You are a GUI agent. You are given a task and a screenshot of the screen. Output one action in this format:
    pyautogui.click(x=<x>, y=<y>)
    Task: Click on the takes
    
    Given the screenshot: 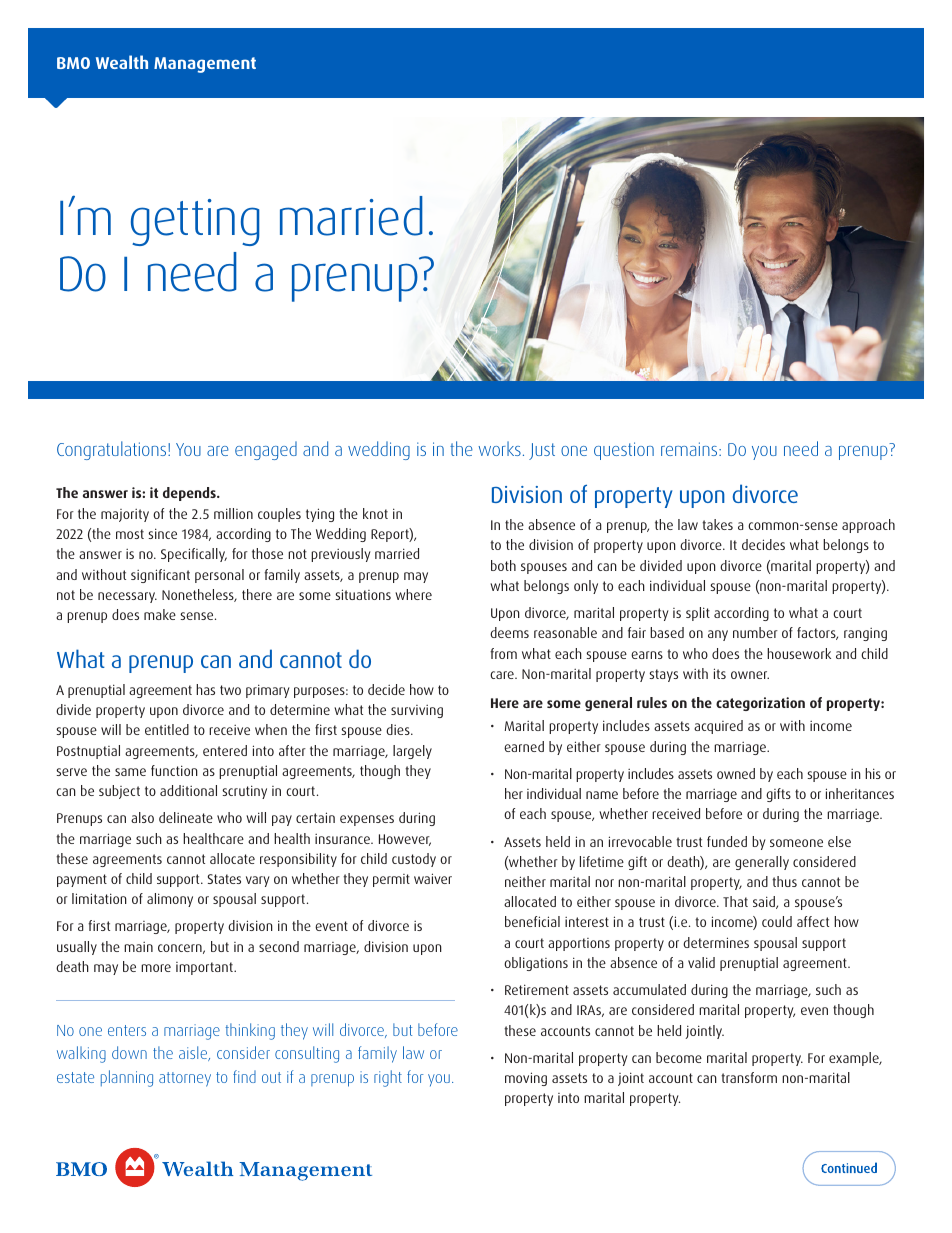 What is the action you would take?
    pyautogui.click(x=717, y=524)
